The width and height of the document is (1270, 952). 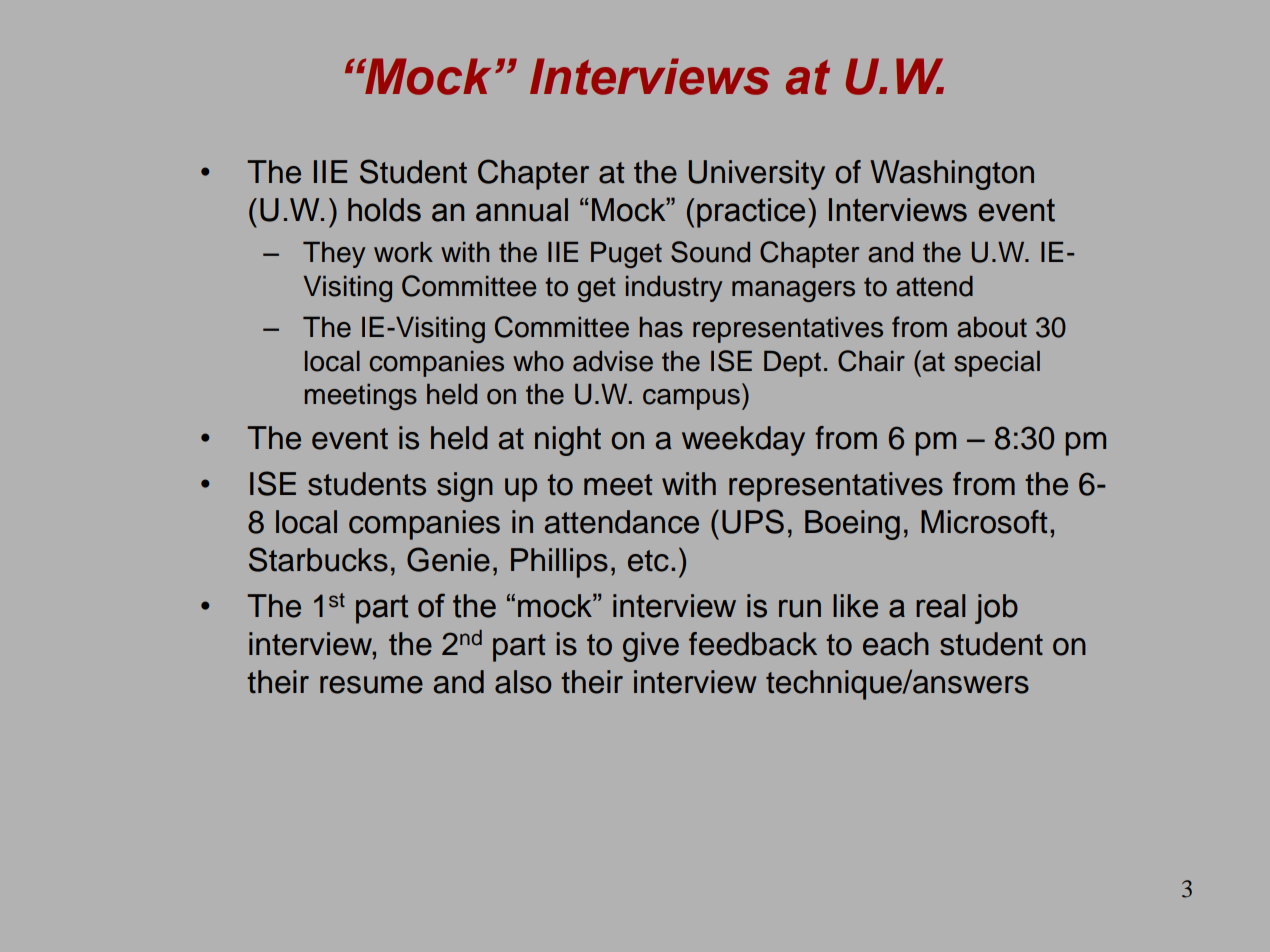 What do you see at coordinates (371, 685) in the document?
I see `resume` at bounding box center [371, 685].
